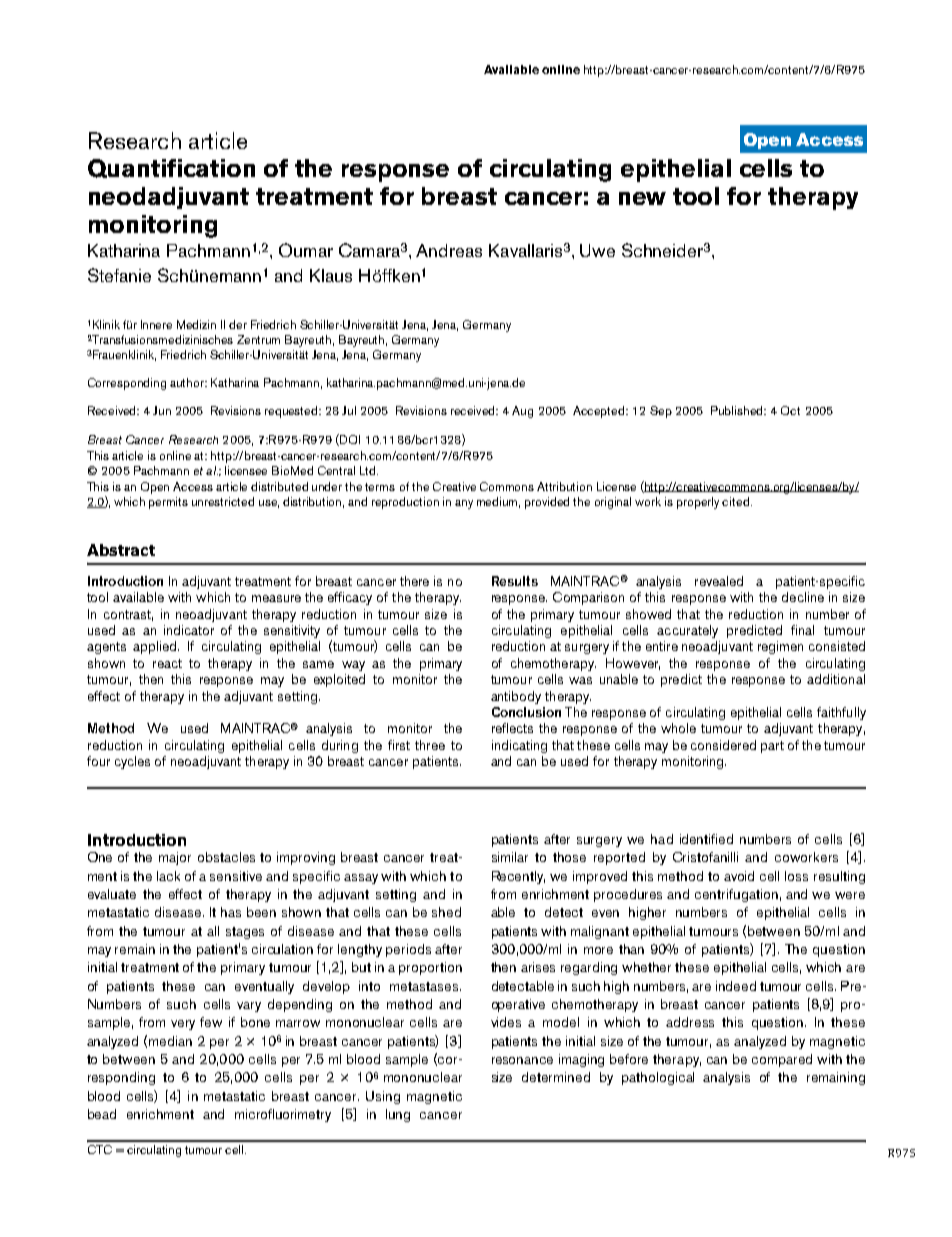 The height and width of the screenshot is (1237, 952). I want to click on major, so click(175, 858).
